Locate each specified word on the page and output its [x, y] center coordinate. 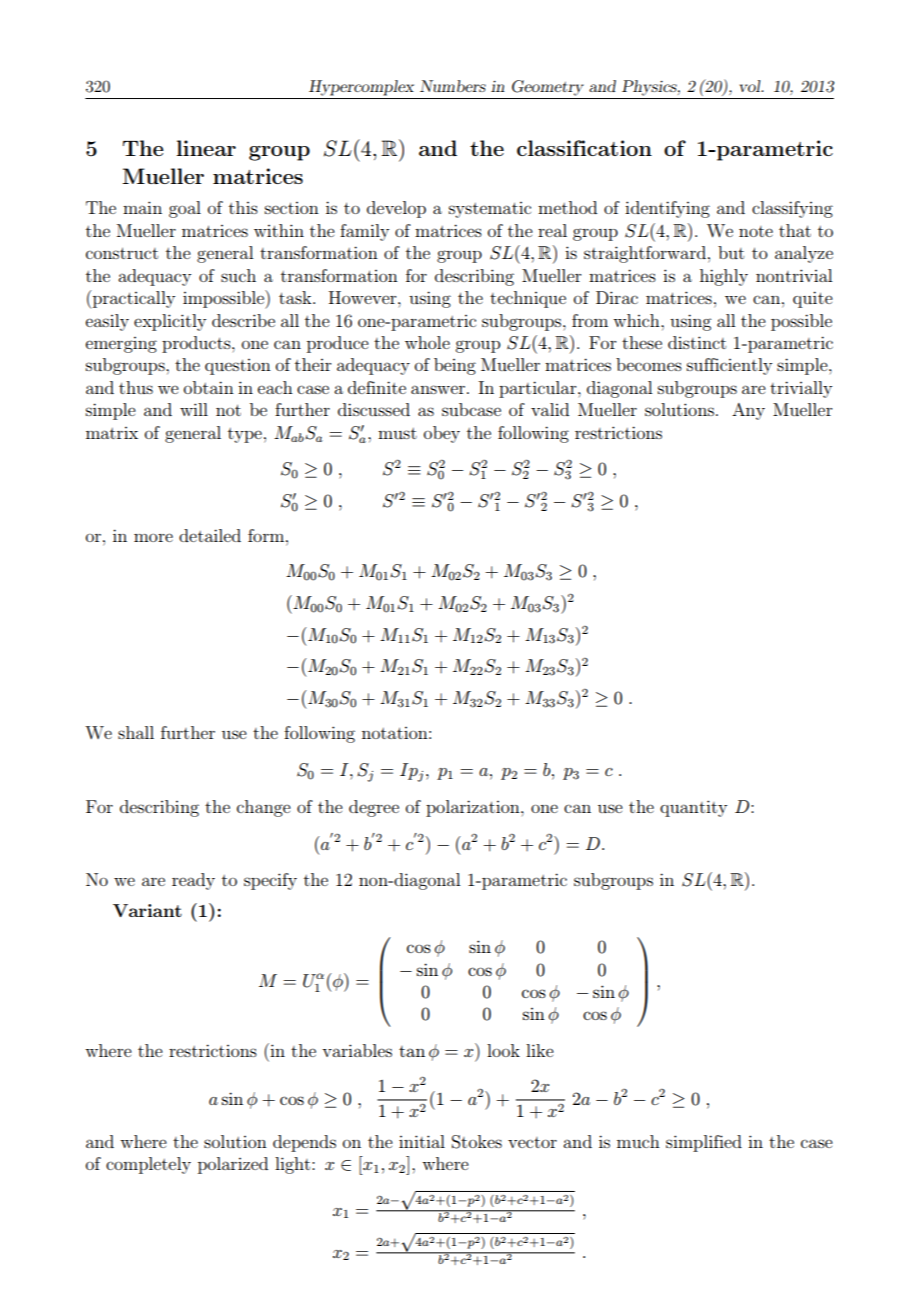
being [455, 366]
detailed [210, 535]
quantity [694, 808]
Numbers [453, 86]
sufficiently [730, 366]
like [540, 1050]
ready [193, 881]
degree [374, 808]
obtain [209, 387]
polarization [474, 808]
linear [206, 148]
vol [751, 86]
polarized [233, 1165]
